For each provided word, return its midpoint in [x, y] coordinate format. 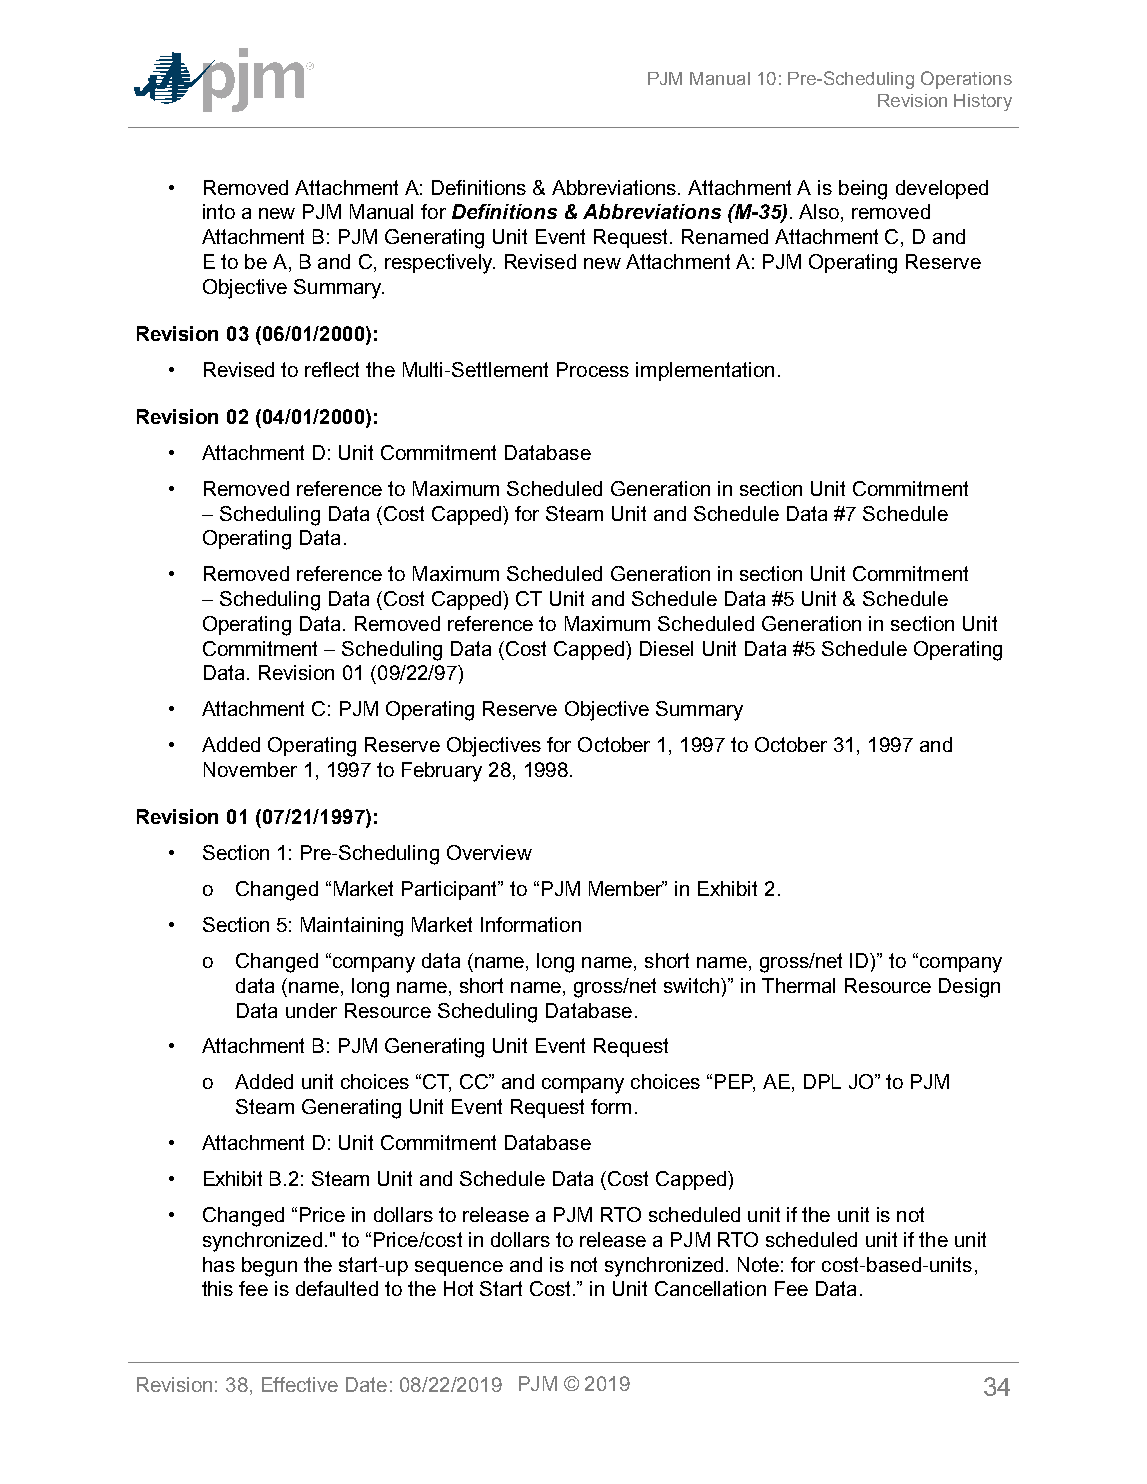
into [219, 211]
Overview [489, 852]
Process [593, 369]
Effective [300, 1384]
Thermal [798, 985]
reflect [332, 369]
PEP [735, 1083]
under [311, 1010]
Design [969, 988]
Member [626, 888]
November [250, 769]
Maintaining [352, 927]
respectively [440, 264]
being [863, 190]
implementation [705, 371]
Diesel [666, 648]
